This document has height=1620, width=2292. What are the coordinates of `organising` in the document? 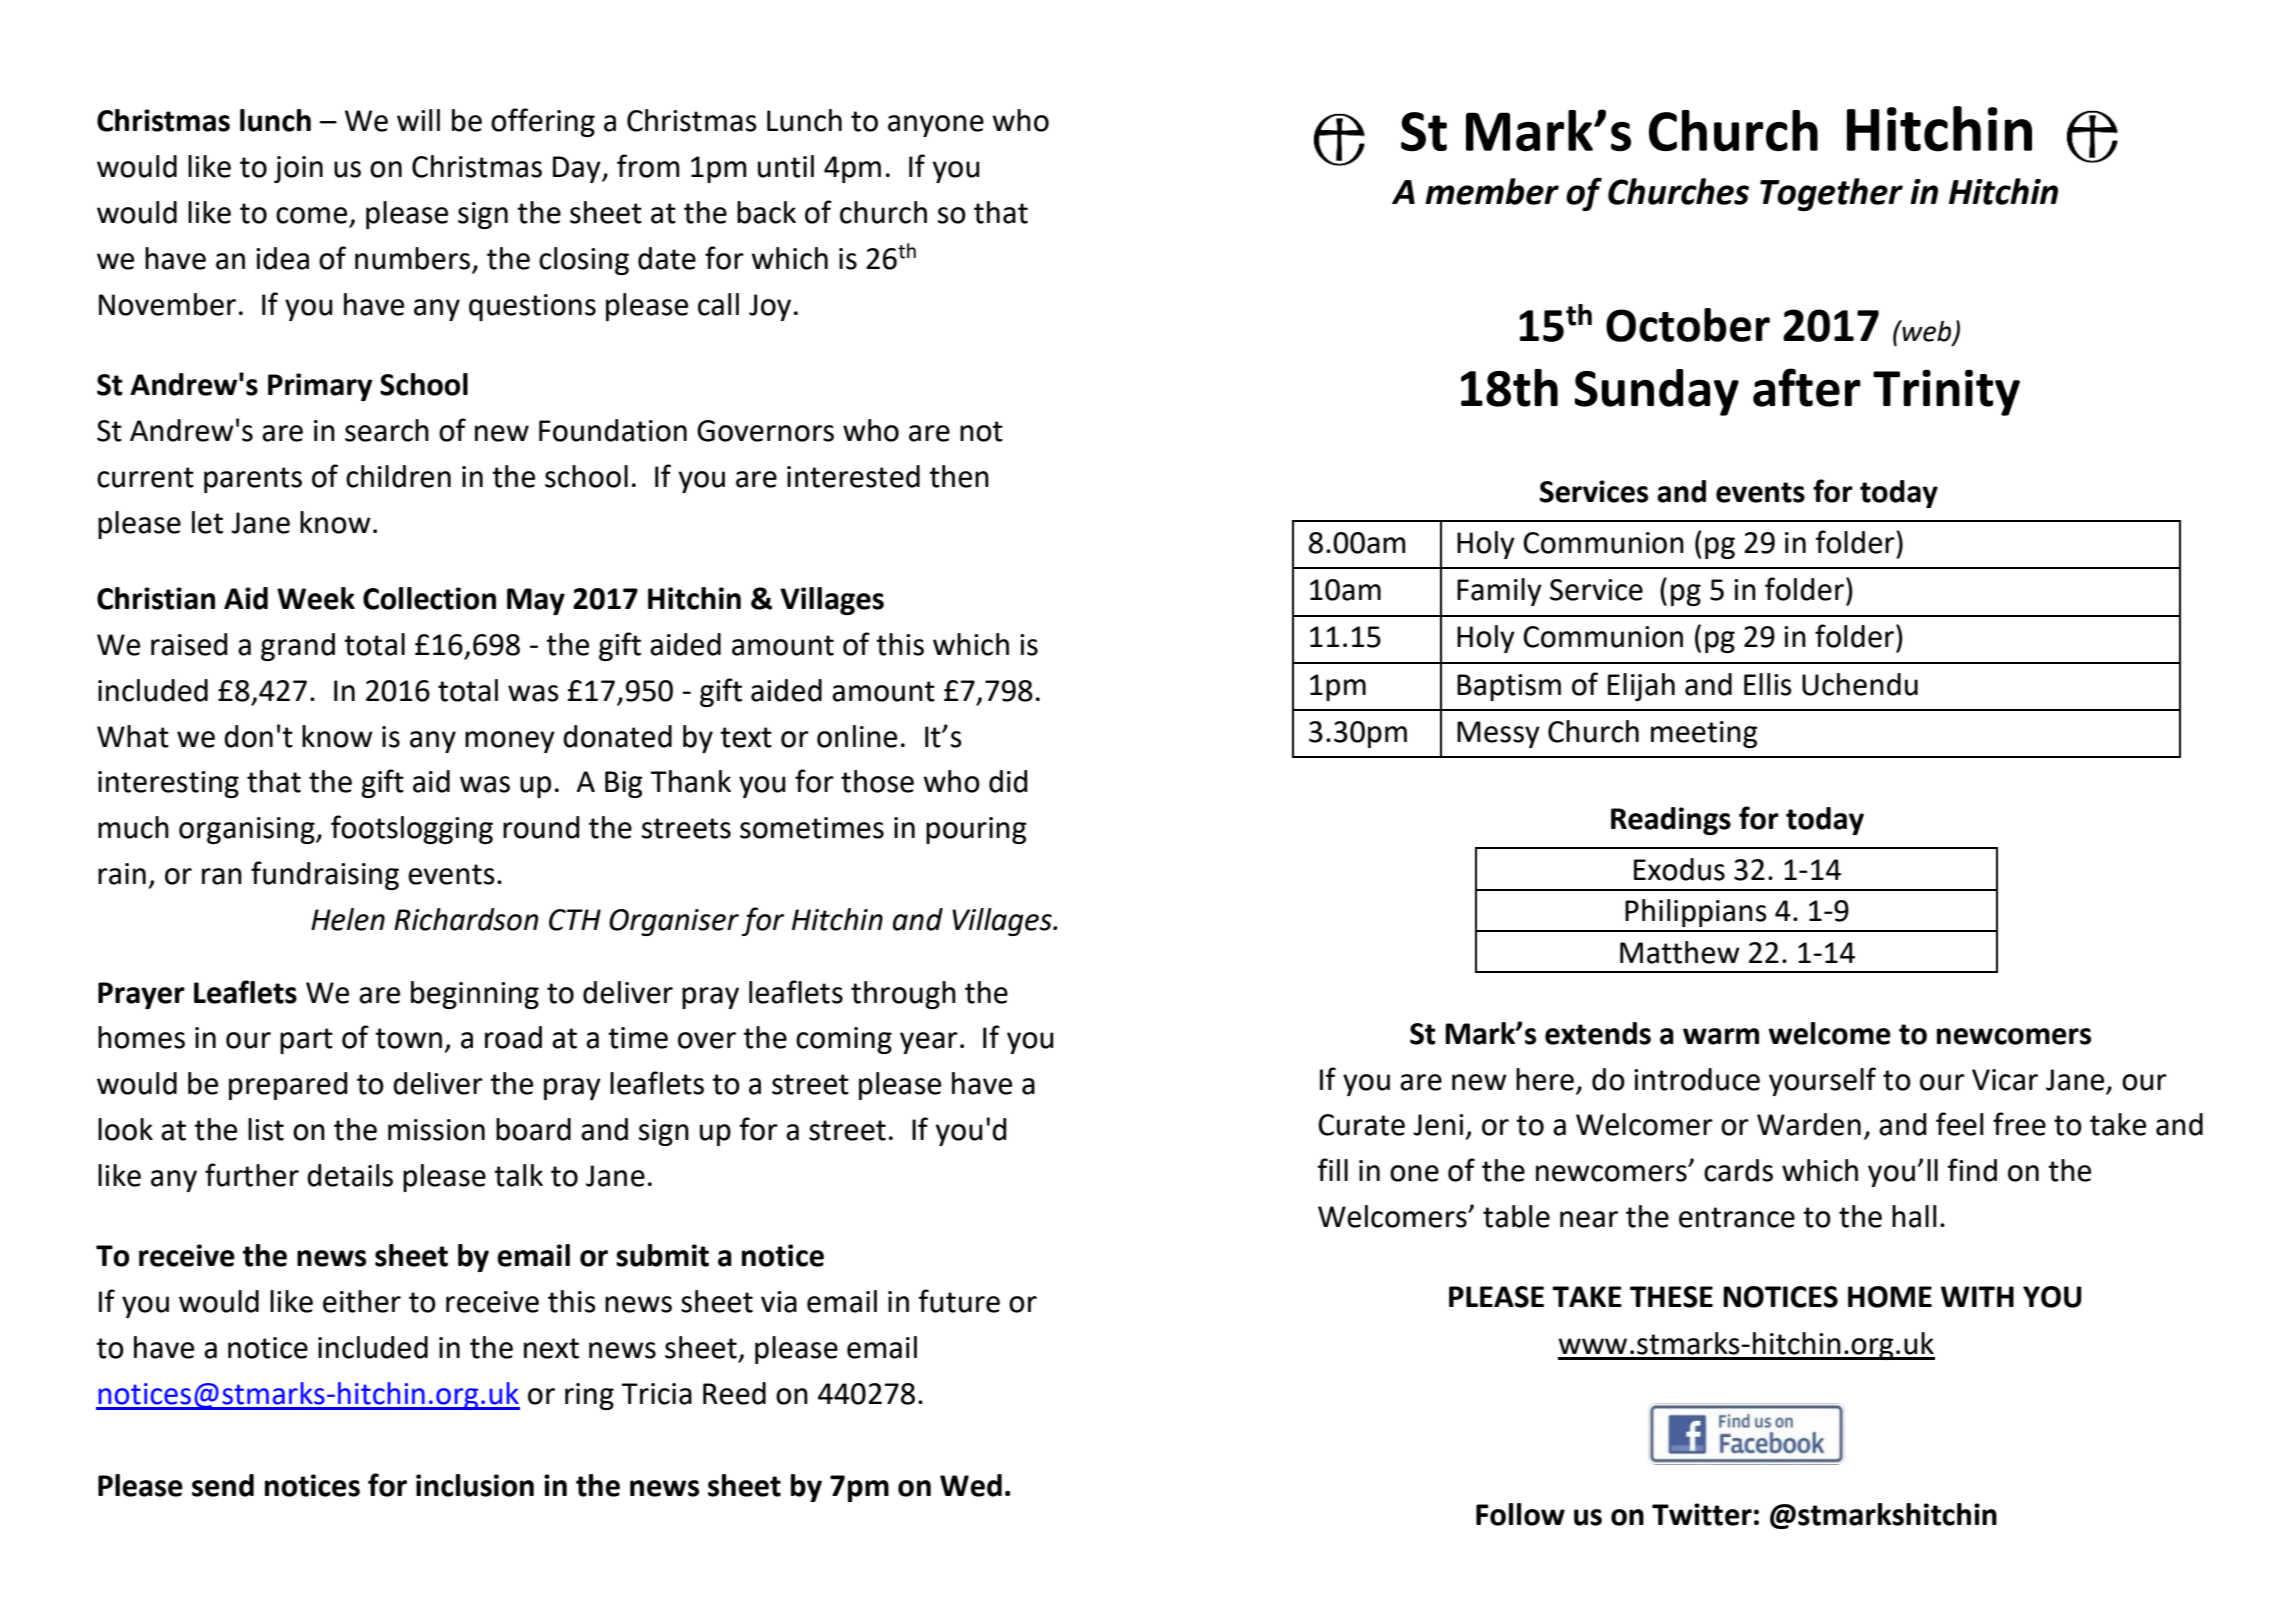 It's located at (248, 830).
